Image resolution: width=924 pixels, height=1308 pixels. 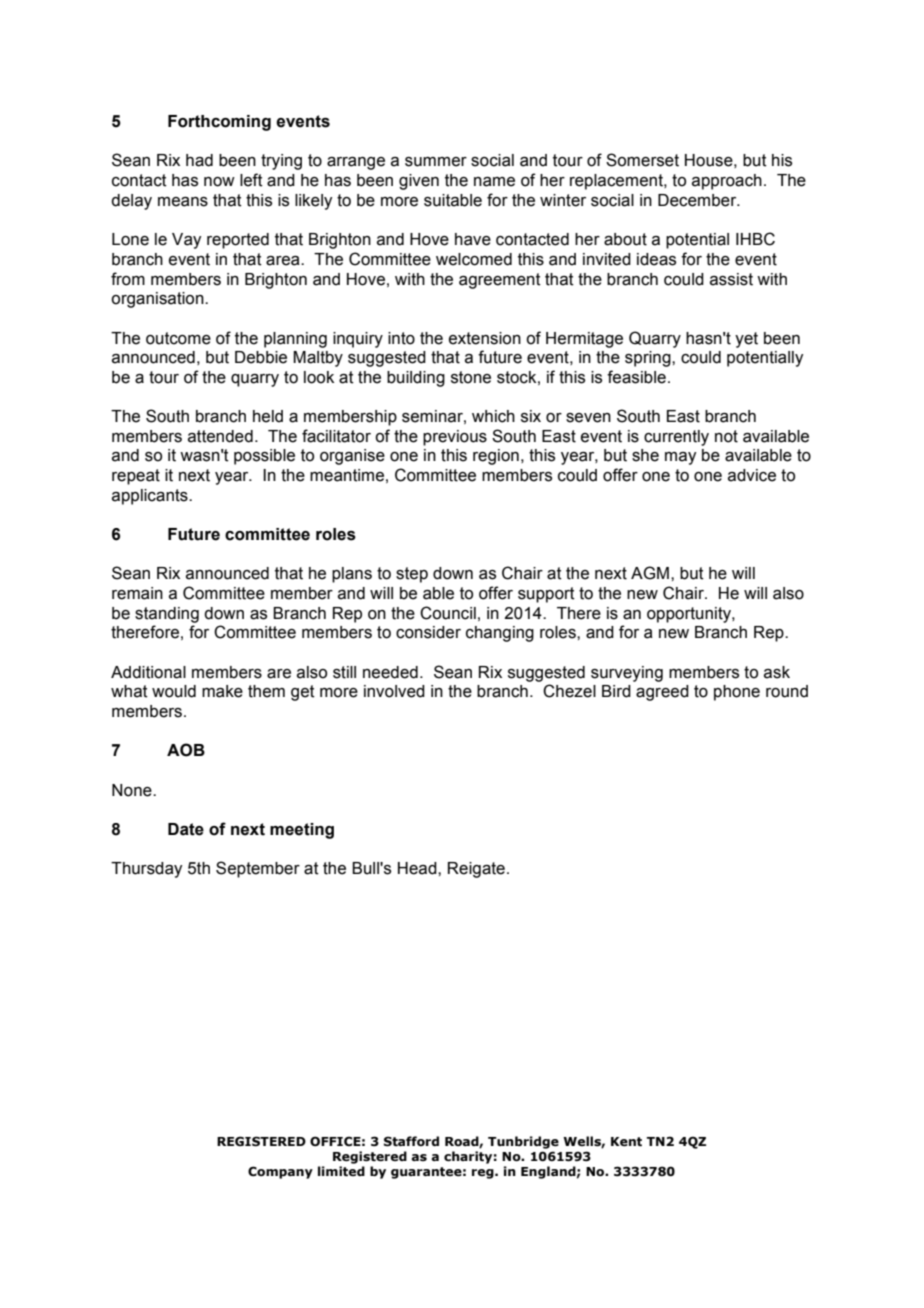 What do you see at coordinates (727, 182) in the page?
I see `approach` at bounding box center [727, 182].
